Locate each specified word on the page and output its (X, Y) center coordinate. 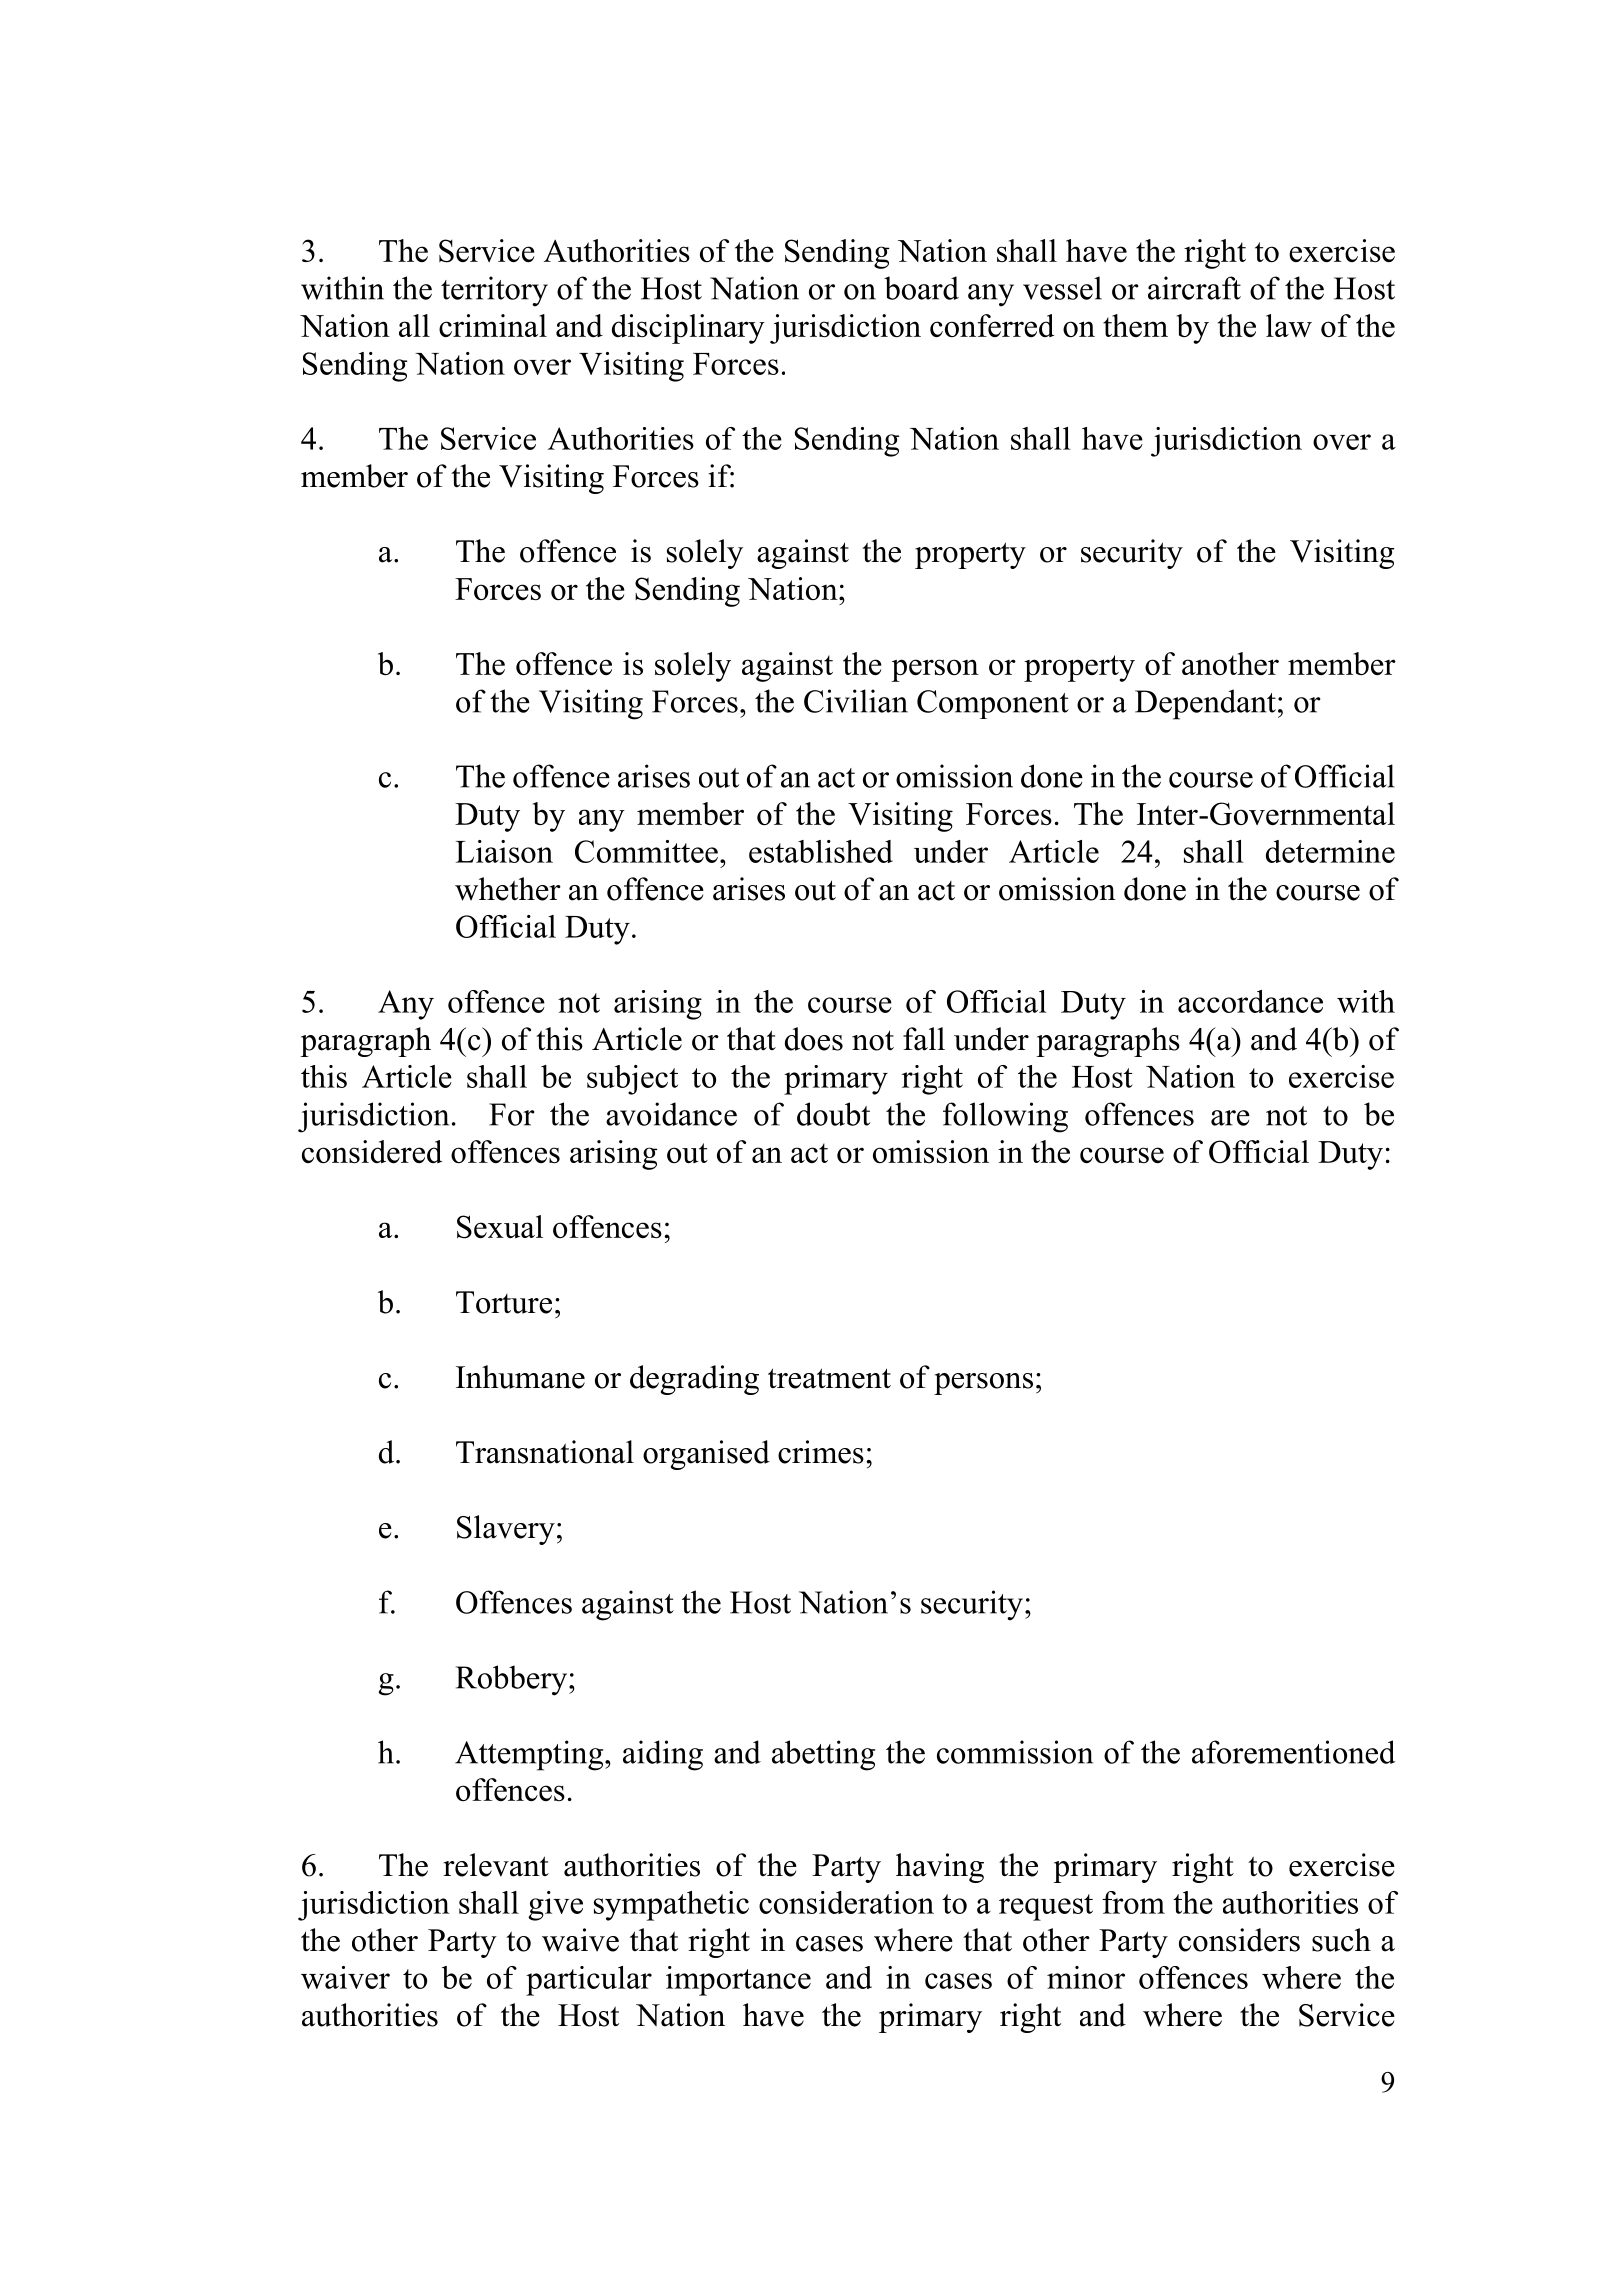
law (1289, 325)
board (921, 288)
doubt (833, 1114)
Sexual (500, 1227)
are (1230, 1118)
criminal (493, 325)
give (555, 1906)
